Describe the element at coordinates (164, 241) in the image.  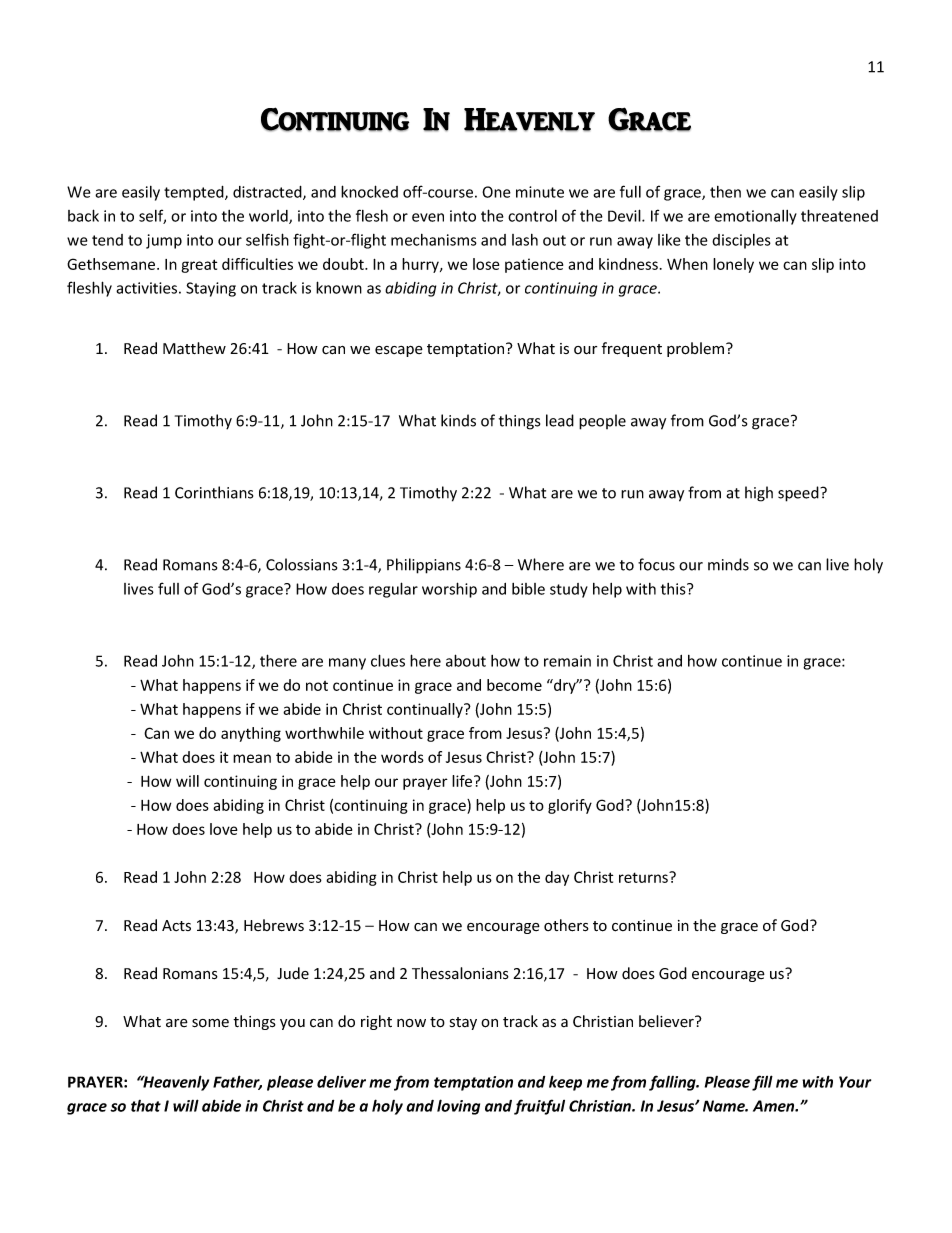
I see `jump` at that location.
